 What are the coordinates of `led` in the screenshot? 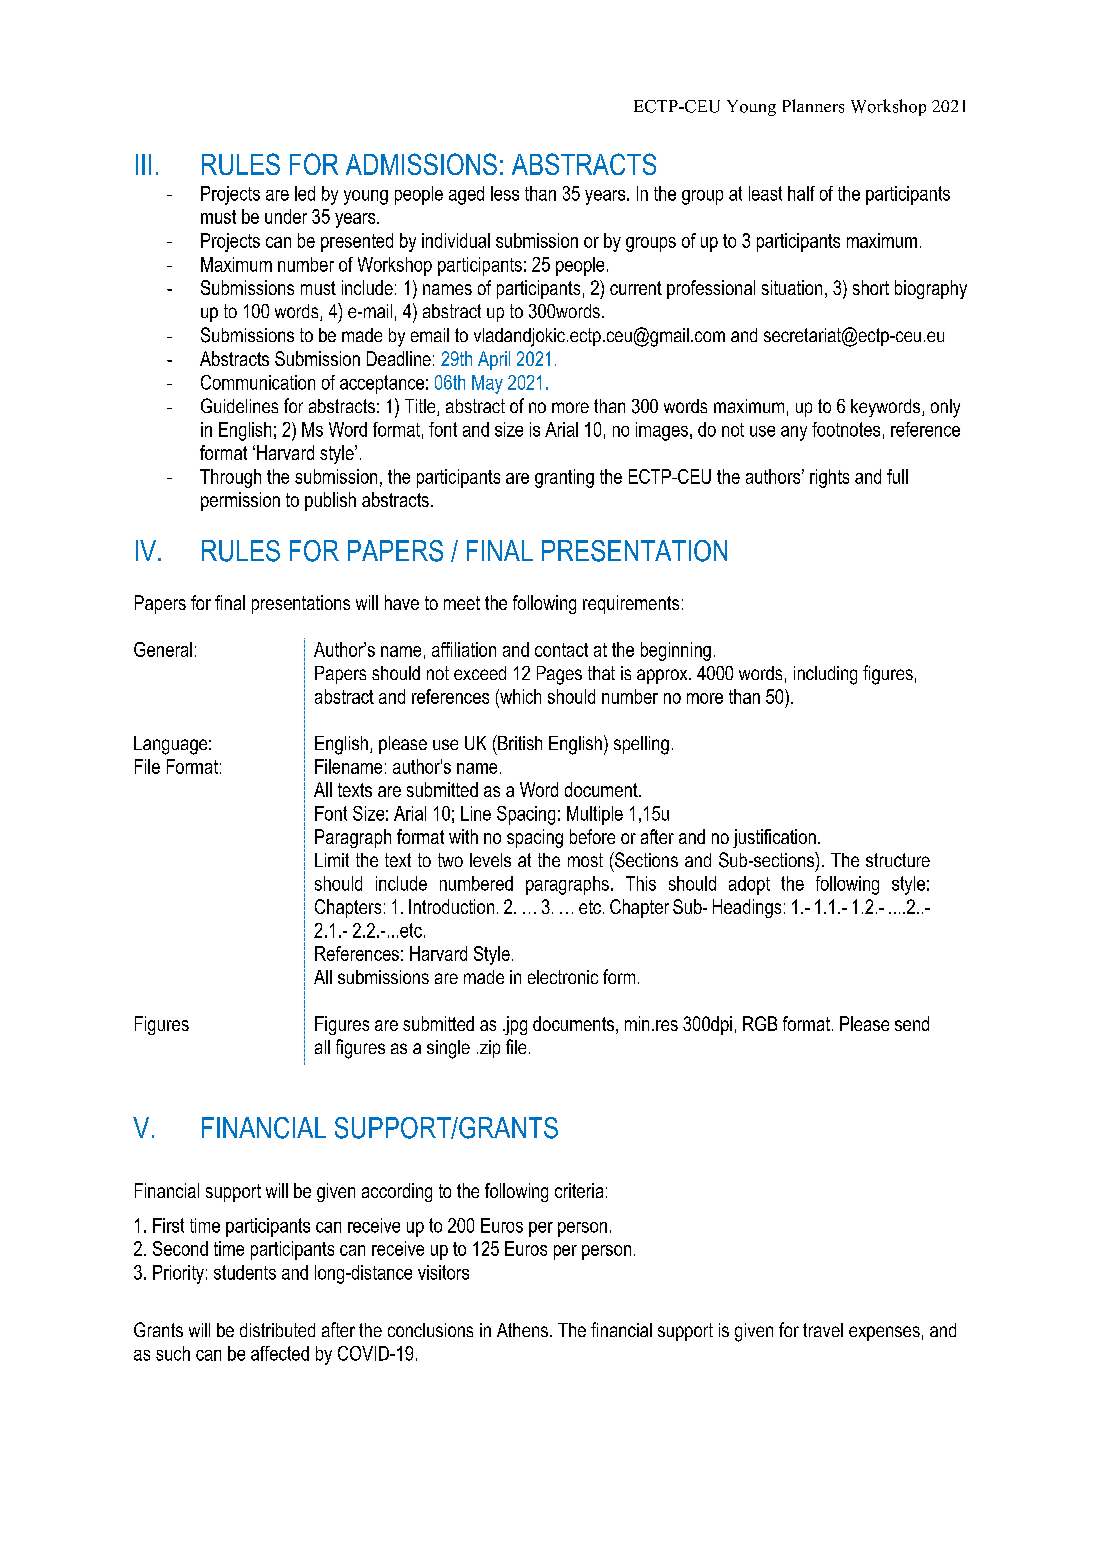 It's located at (305, 193).
